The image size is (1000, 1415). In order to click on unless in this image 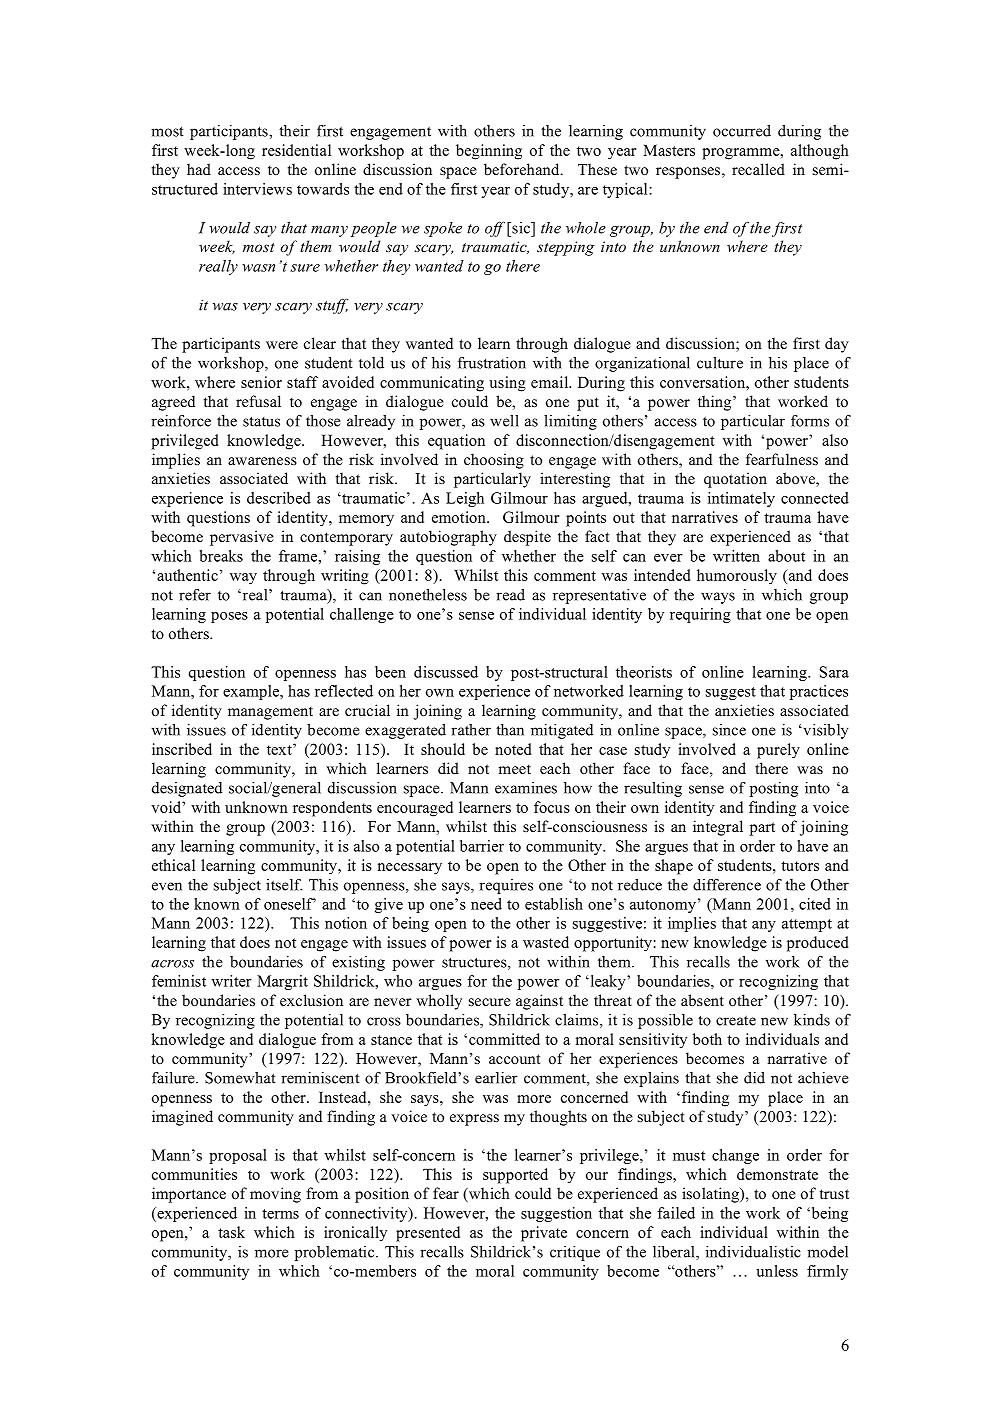, I will do `click(777, 1271)`.
